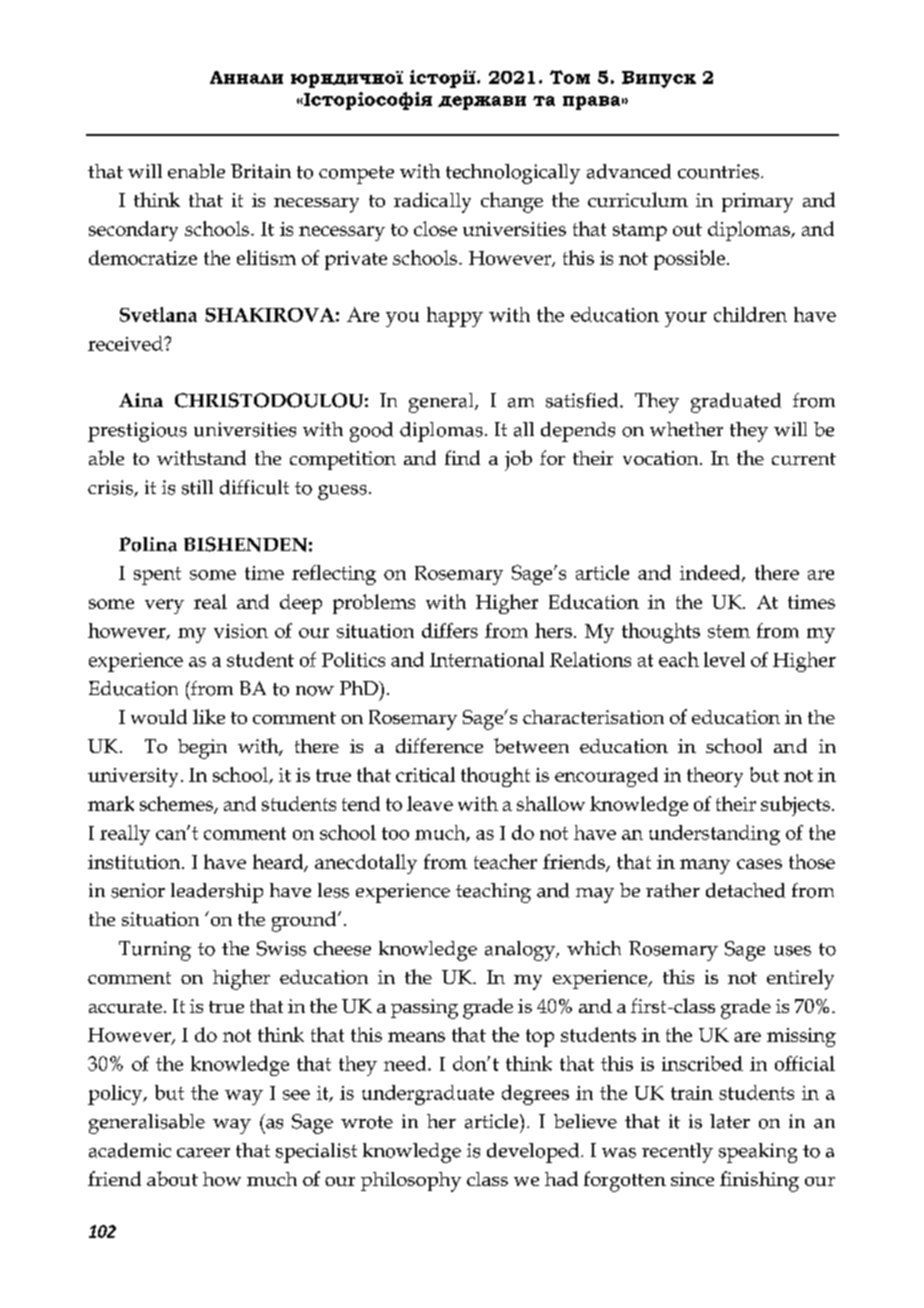  What do you see at coordinates (209, 716) in the document?
I see `like` at bounding box center [209, 716].
